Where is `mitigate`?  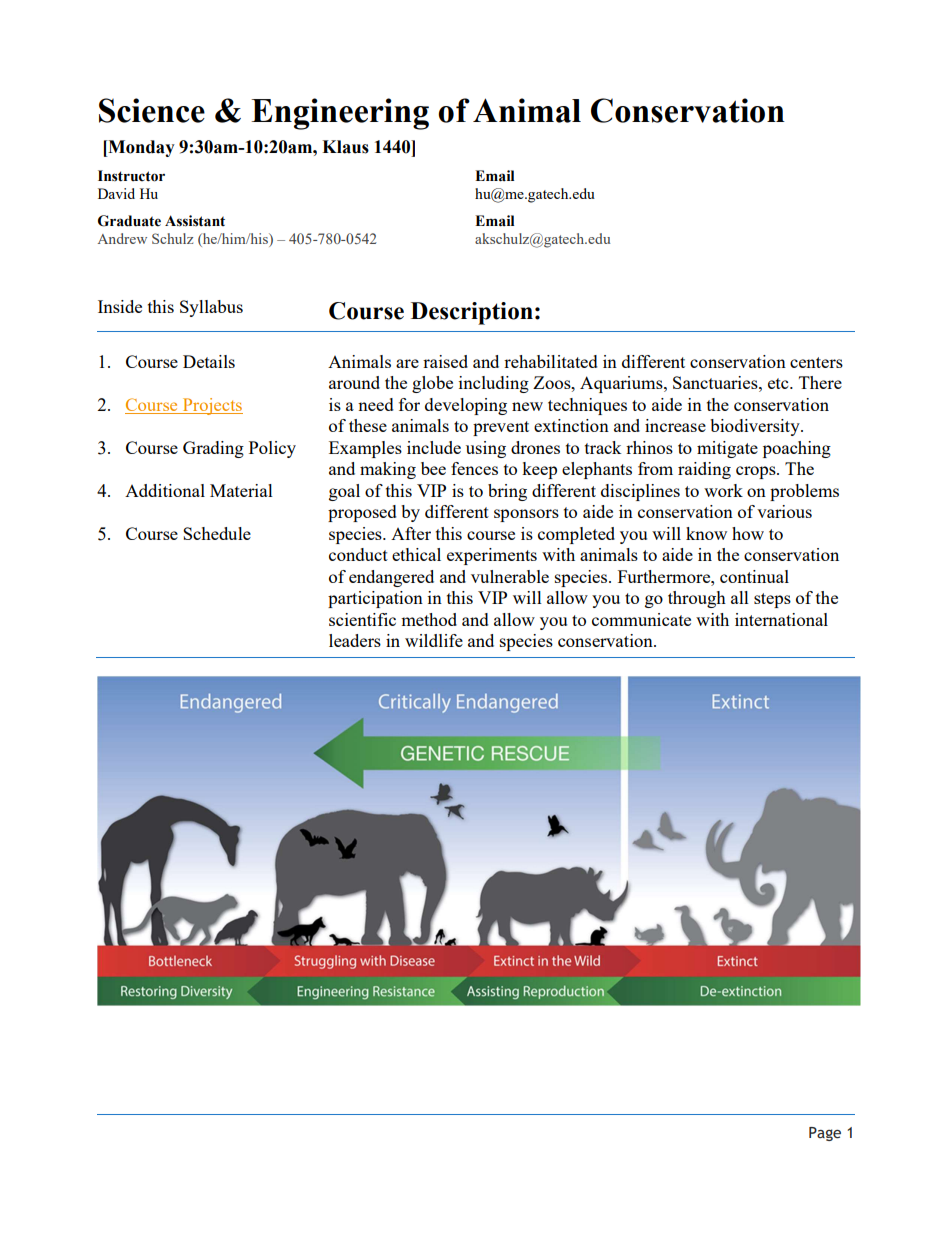
mitigate is located at coordinates (727, 449).
